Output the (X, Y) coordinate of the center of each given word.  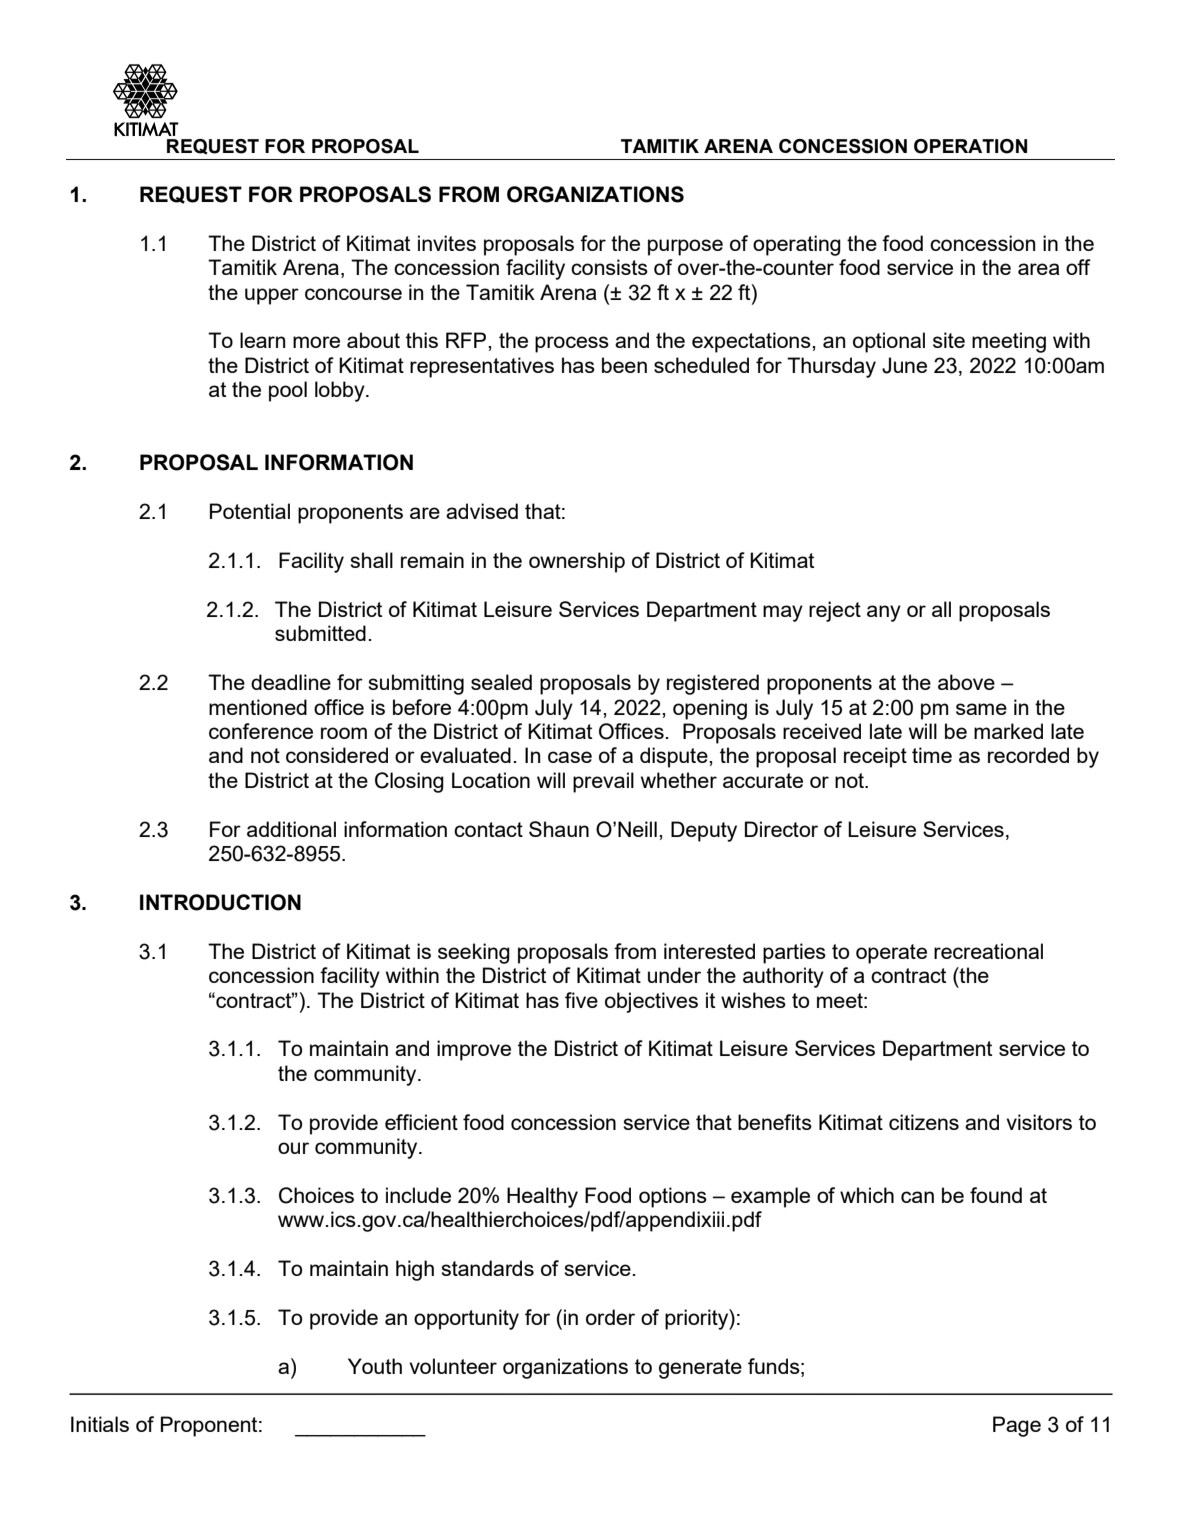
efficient (421, 1122)
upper (272, 296)
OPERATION (970, 146)
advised (482, 511)
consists (609, 267)
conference (261, 731)
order (610, 1317)
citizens (924, 1122)
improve (474, 1050)
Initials (100, 1424)
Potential (250, 511)
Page (1017, 1426)
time (932, 755)
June (904, 365)
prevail (603, 782)
